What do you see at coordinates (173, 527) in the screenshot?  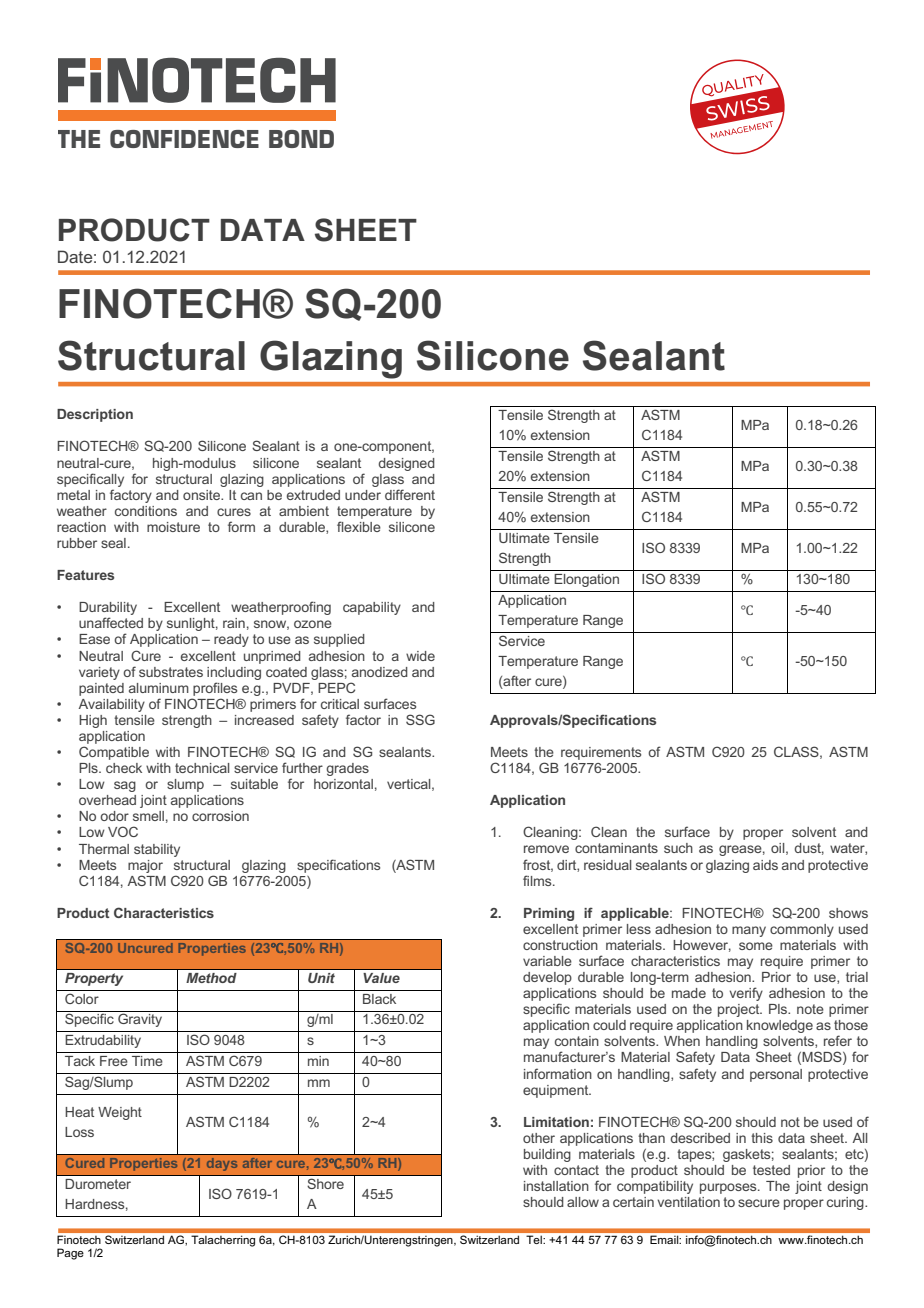 I see `moisture` at bounding box center [173, 527].
